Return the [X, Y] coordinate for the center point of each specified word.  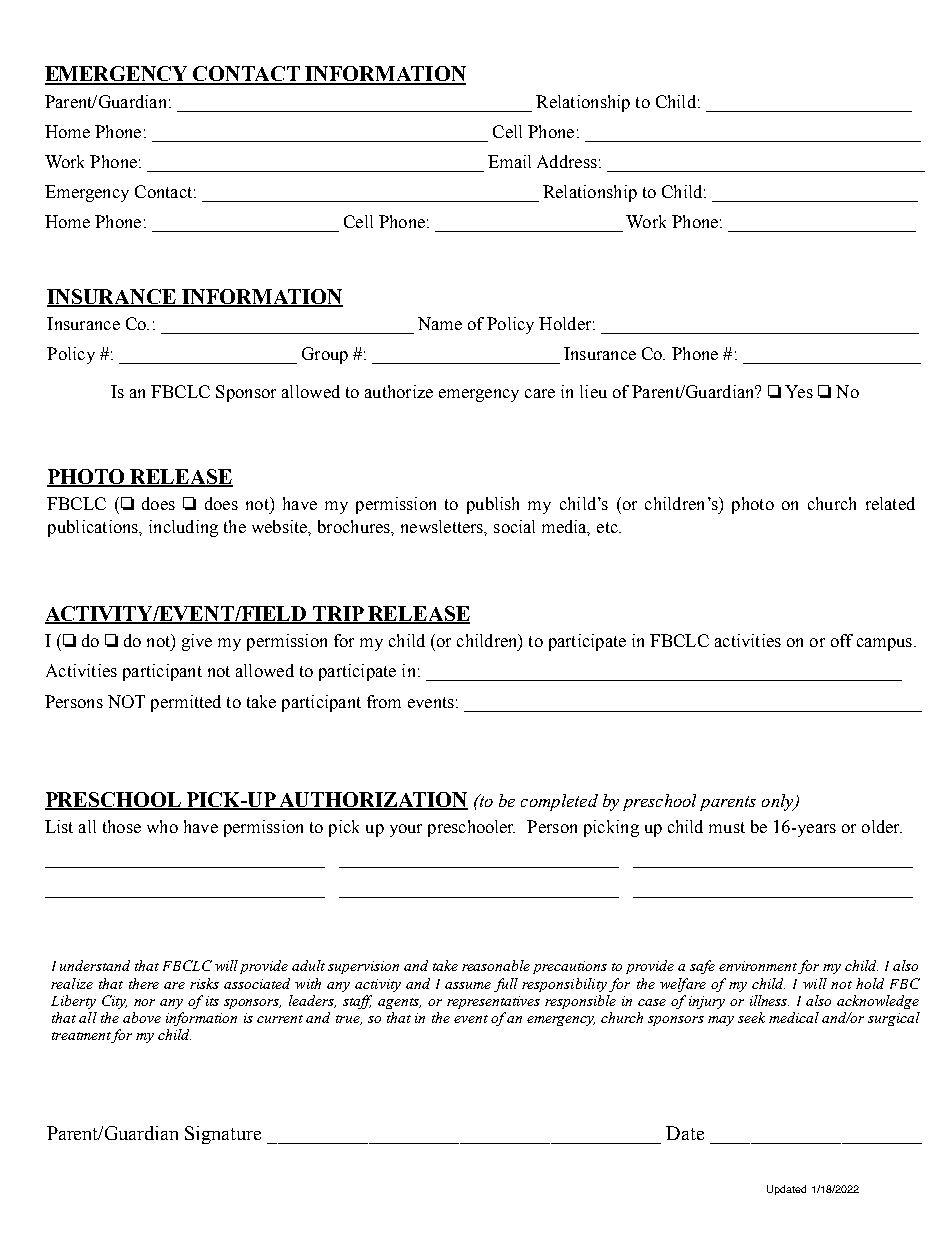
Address [567, 161]
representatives [493, 1002]
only [779, 802]
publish [493, 505]
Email [509, 161]
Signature [223, 1135]
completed [559, 802]
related [890, 503]
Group [325, 355]
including [183, 528]
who [162, 826]
